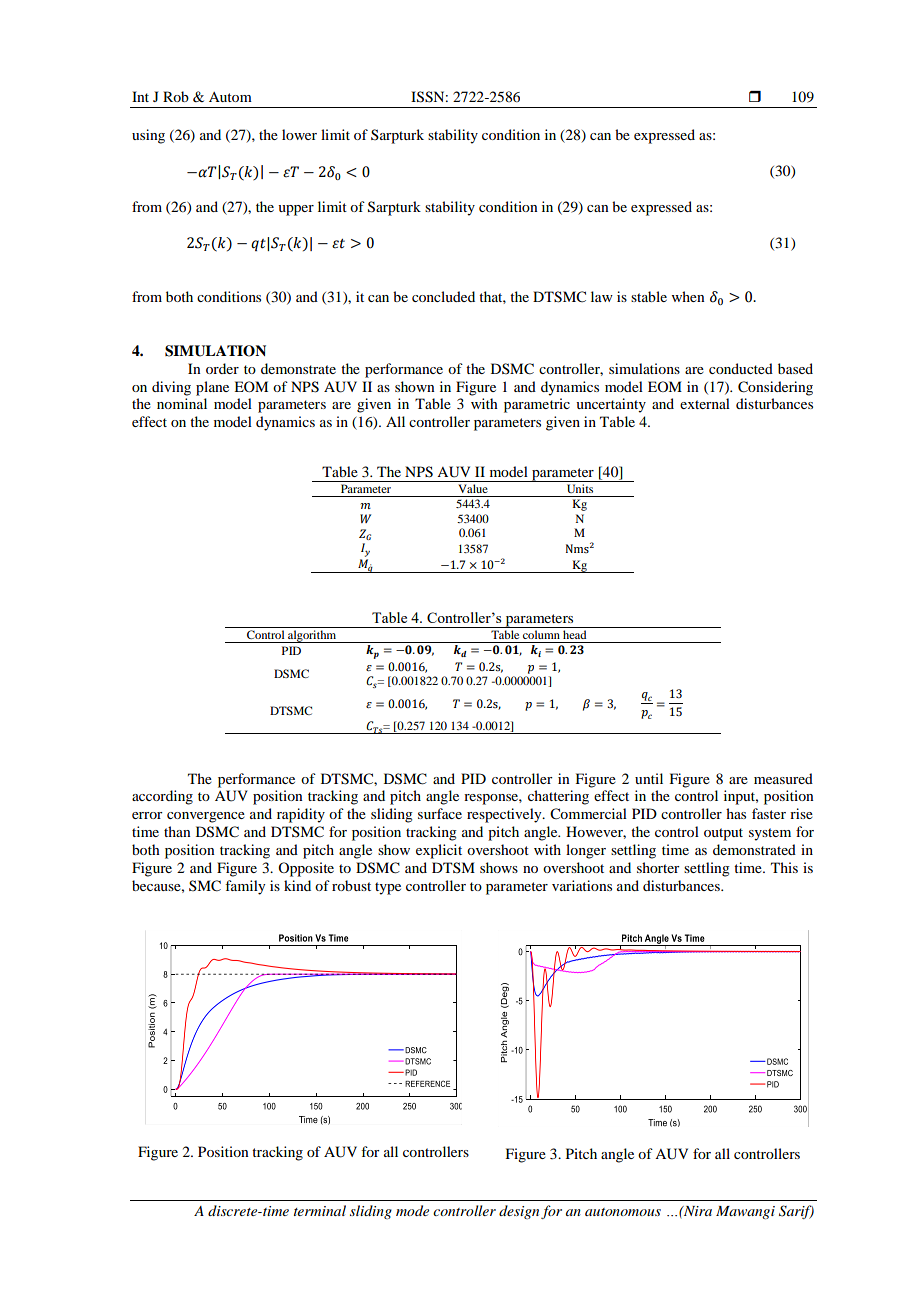 The width and height of the image is (924, 1308). What do you see at coordinates (206, 817) in the image?
I see `convergence` at bounding box center [206, 817].
